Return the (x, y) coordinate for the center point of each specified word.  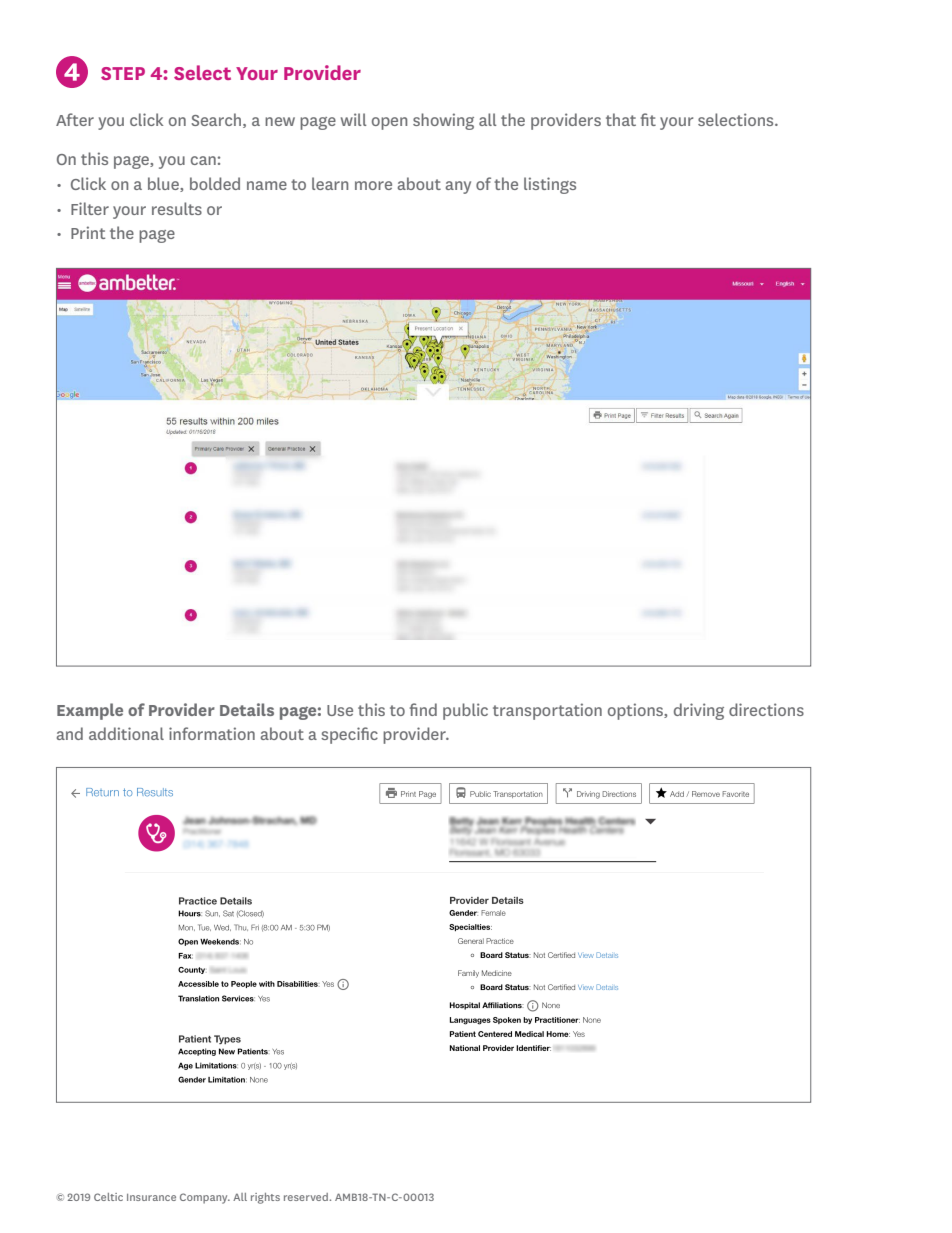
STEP (123, 73)
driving (699, 711)
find (423, 709)
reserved (307, 1197)
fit (648, 119)
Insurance (151, 1197)
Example (90, 711)
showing (443, 121)
